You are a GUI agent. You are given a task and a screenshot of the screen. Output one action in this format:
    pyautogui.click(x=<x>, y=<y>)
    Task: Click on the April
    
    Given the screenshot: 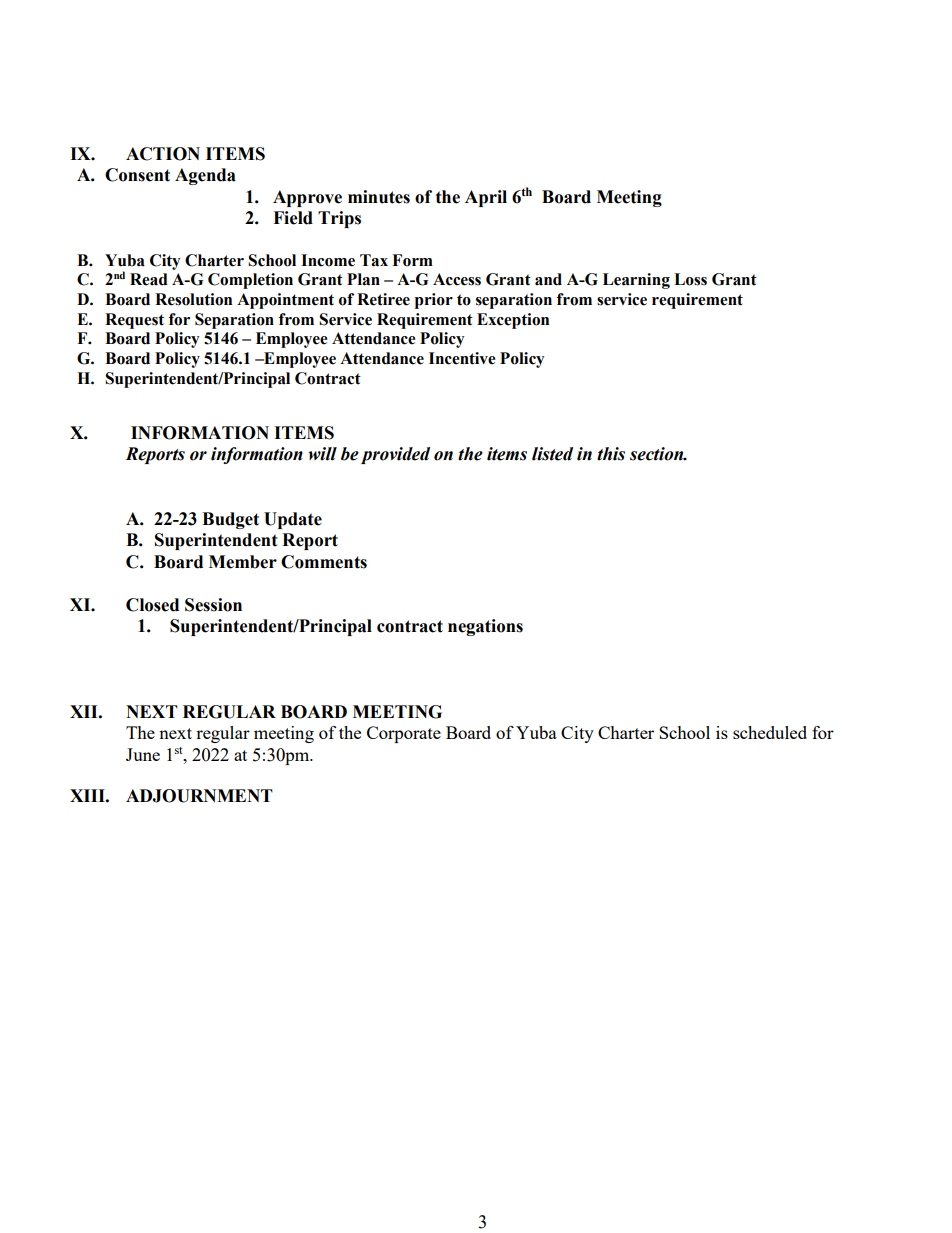 What is the action you would take?
    pyautogui.click(x=486, y=198)
